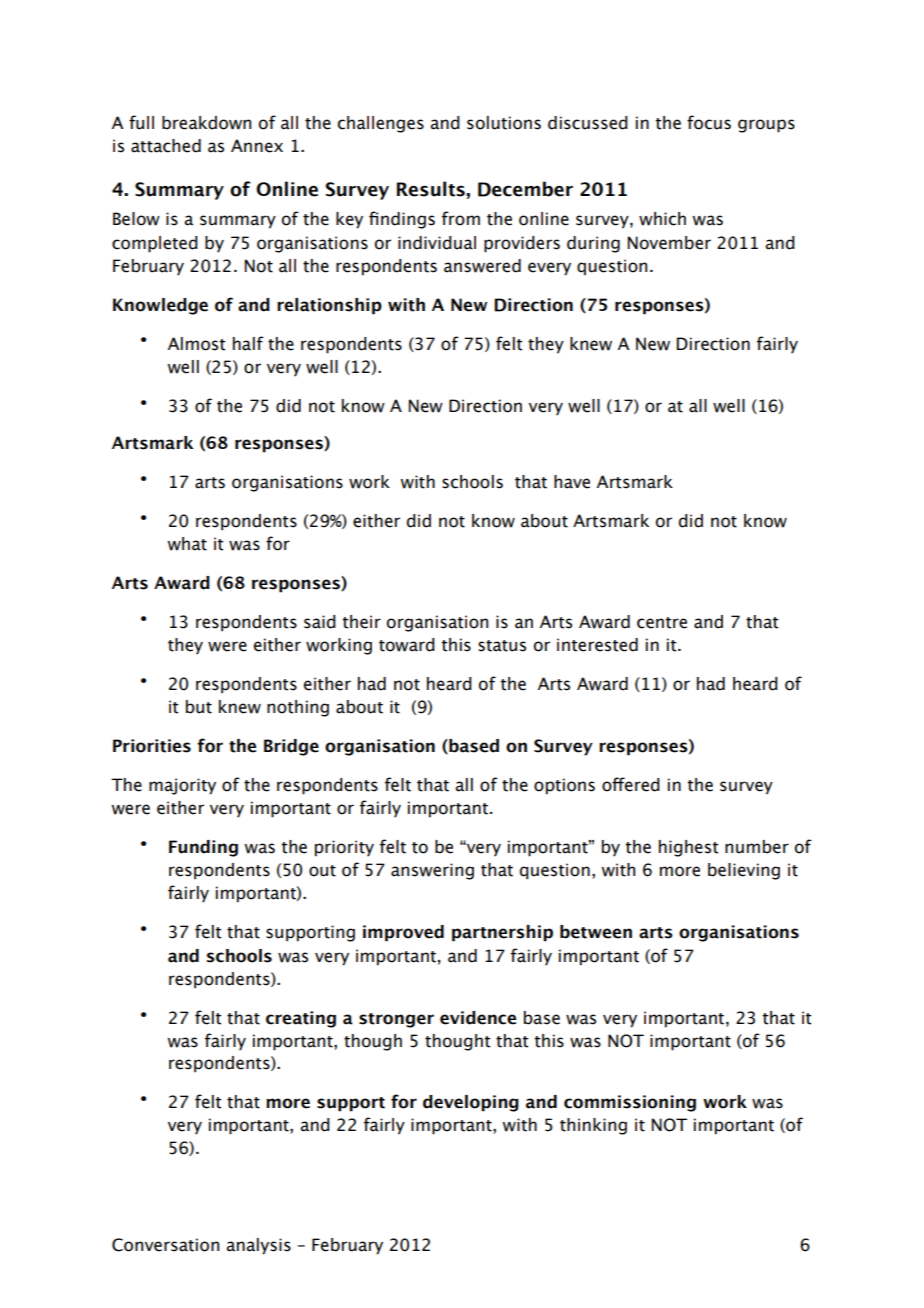 This screenshot has width=924, height=1308. Describe the element at coordinates (596, 932) in the screenshot. I see `between` at that location.
